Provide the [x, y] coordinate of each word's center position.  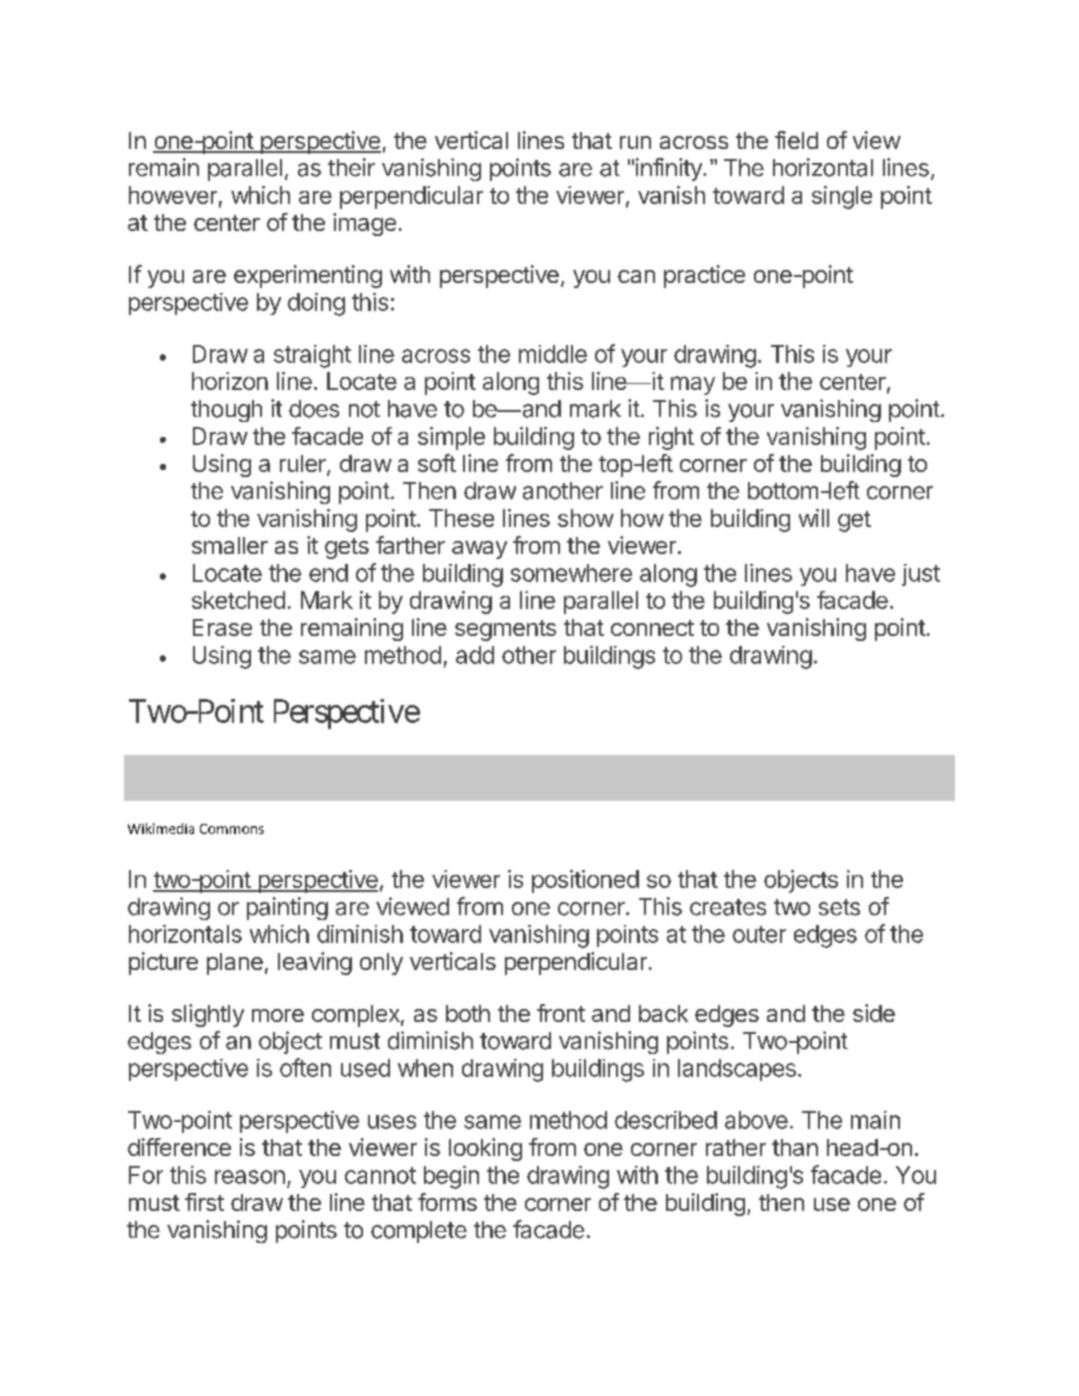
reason [250, 1177]
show [586, 518]
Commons [232, 829]
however [173, 195]
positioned [585, 881]
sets [839, 907]
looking [485, 1149]
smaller [230, 545]
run [635, 142]
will [814, 518]
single [842, 197]
